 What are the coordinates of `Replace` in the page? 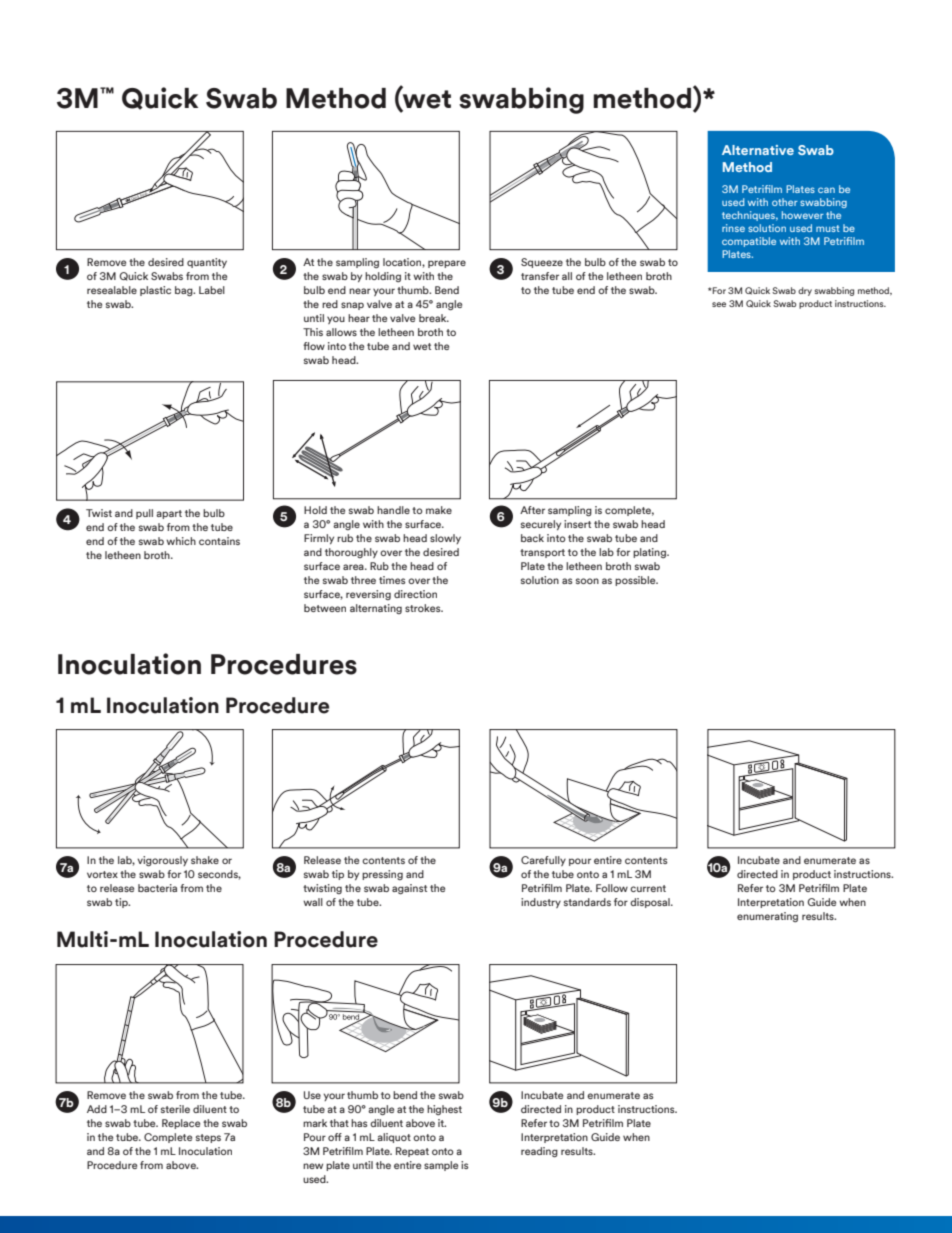 It's located at (181, 1124).
